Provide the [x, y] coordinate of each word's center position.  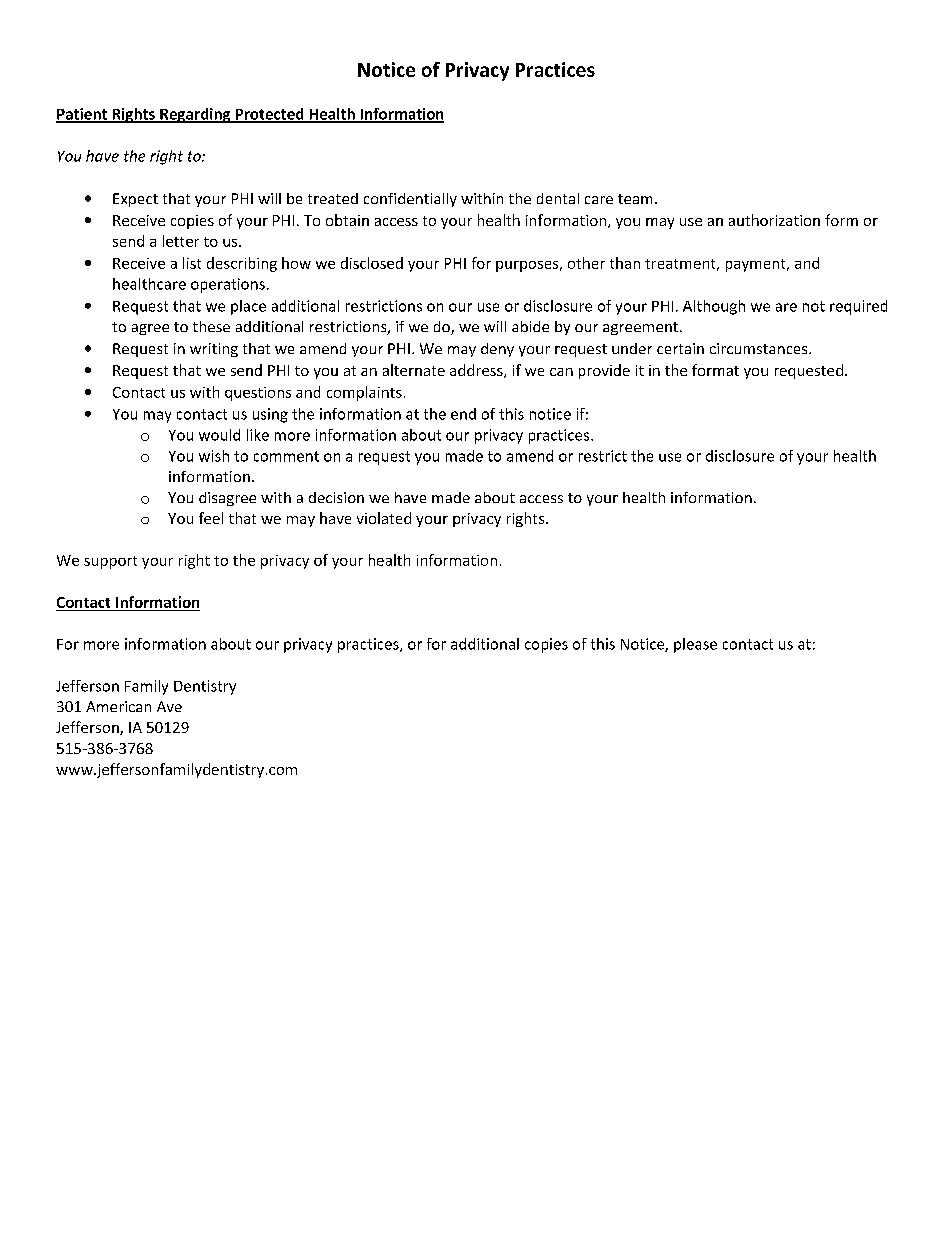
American [118, 706]
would [219, 435]
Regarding [195, 115]
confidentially [410, 200]
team [635, 199]
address [477, 371]
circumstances [760, 348]
